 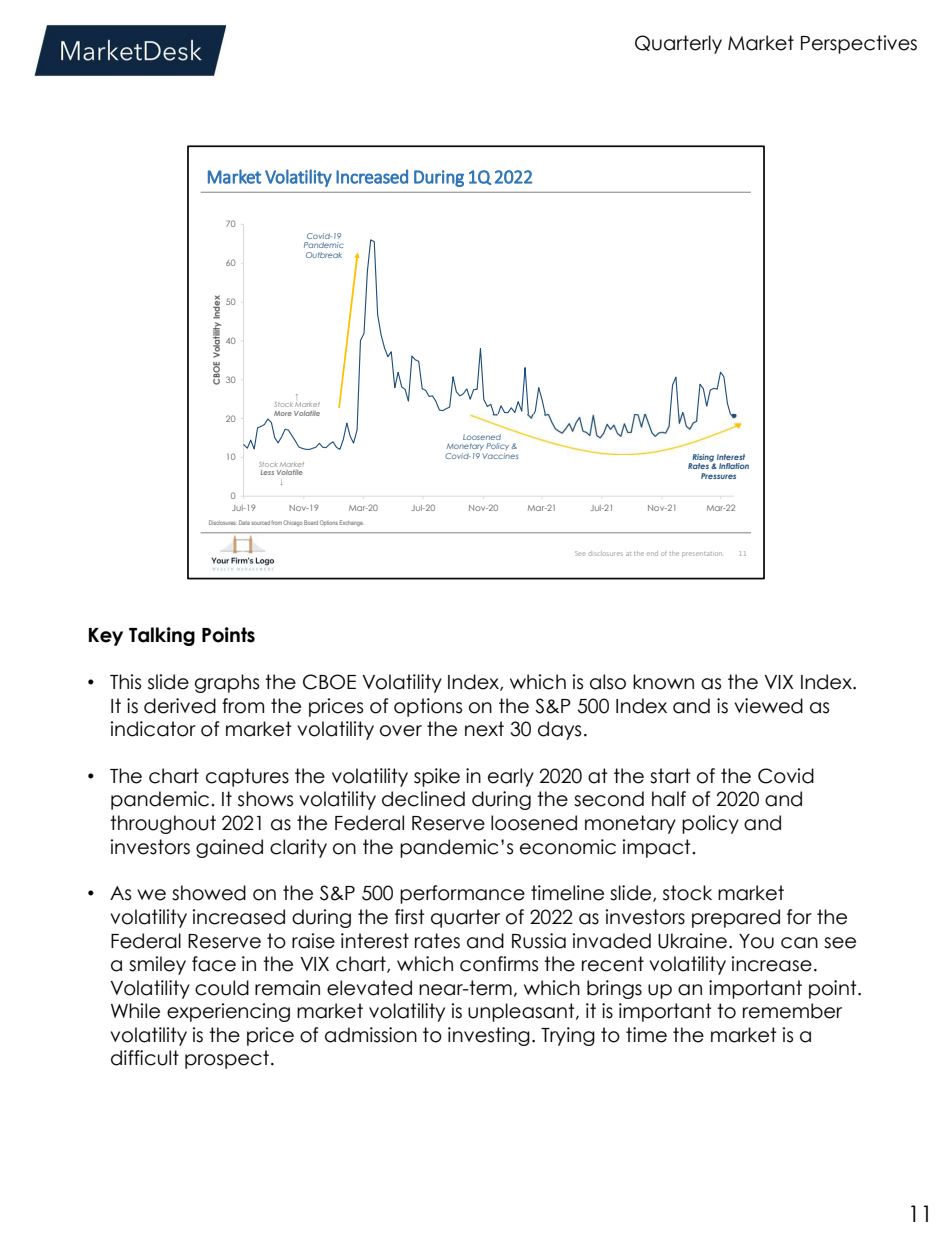 What do you see at coordinates (489, 1036) in the image?
I see `investing` at bounding box center [489, 1036].
